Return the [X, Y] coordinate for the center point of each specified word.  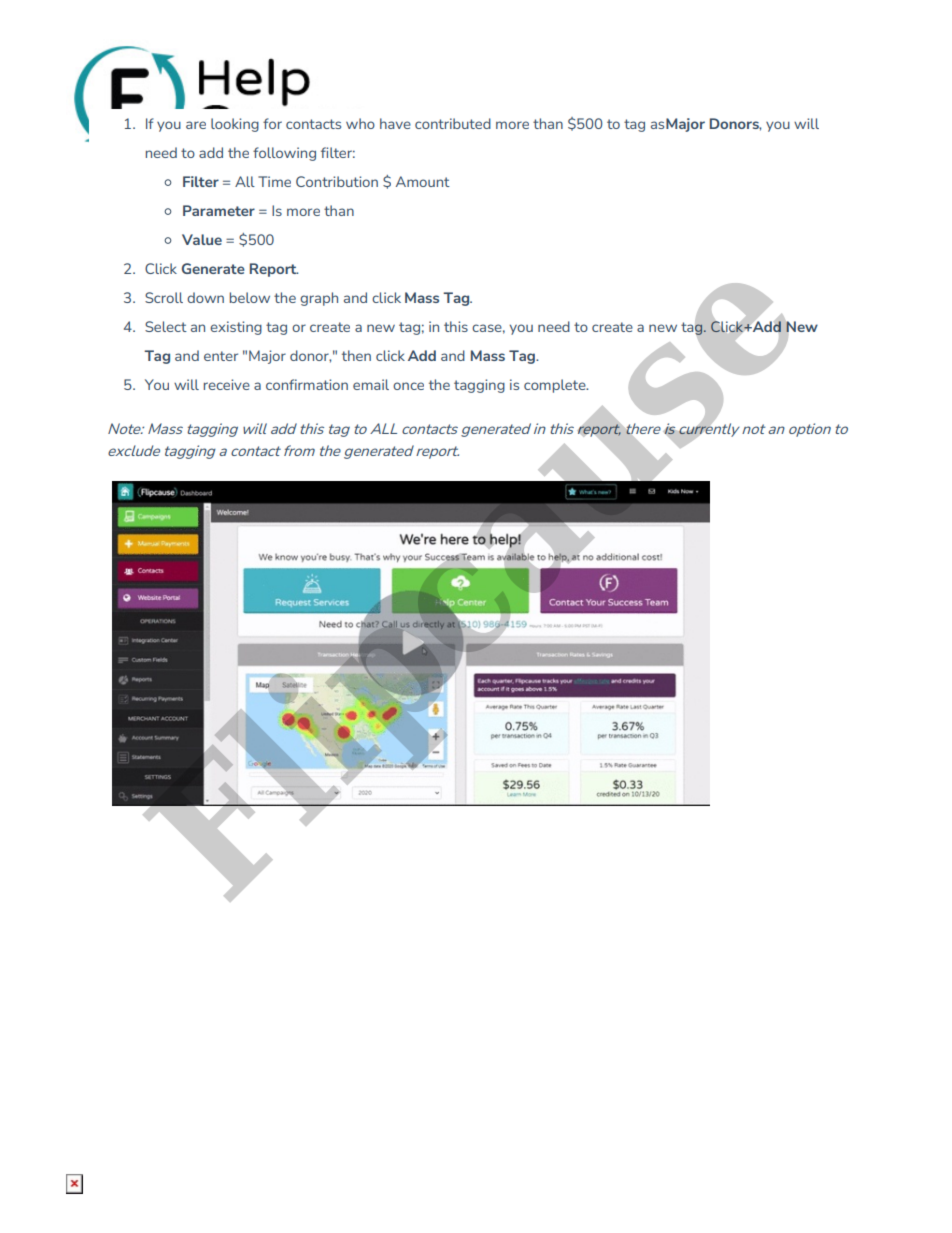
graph [319, 299]
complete [556, 386]
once [408, 386]
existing [236, 328]
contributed [453, 123]
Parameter [219, 210]
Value [202, 239]
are [196, 125]
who [360, 123]
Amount [423, 181]
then [356, 355]
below [250, 297]
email [371, 384]
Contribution [337, 181]
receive [227, 384]
